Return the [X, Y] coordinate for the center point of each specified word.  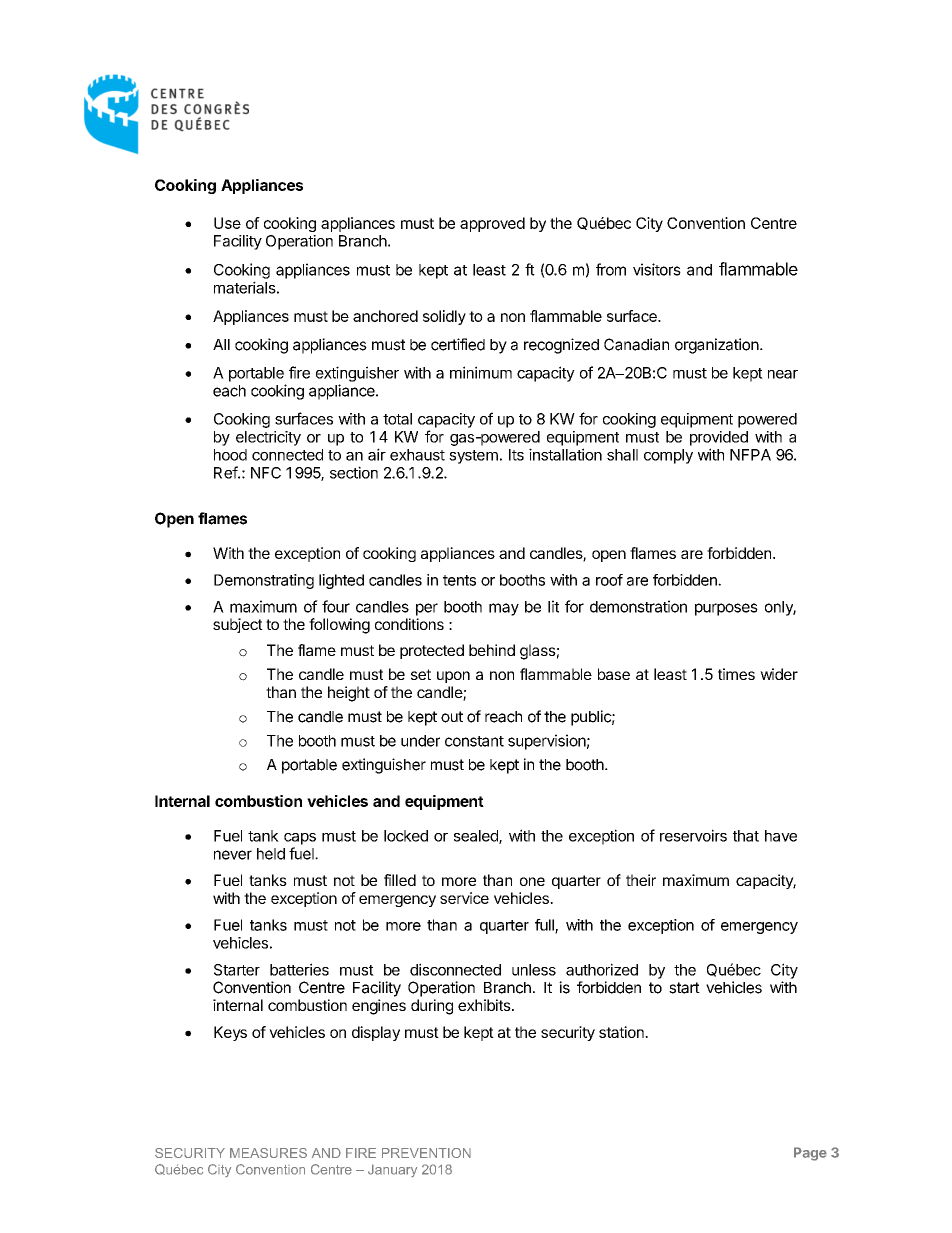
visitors [657, 269]
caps [300, 839]
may [504, 609]
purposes [726, 609]
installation [565, 454]
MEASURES [268, 1153]
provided [719, 438]
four [336, 606]
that [746, 836]
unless [534, 970]
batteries [299, 969]
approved [492, 224]
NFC [266, 473]
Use [227, 223]
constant [474, 741]
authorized [602, 969]
